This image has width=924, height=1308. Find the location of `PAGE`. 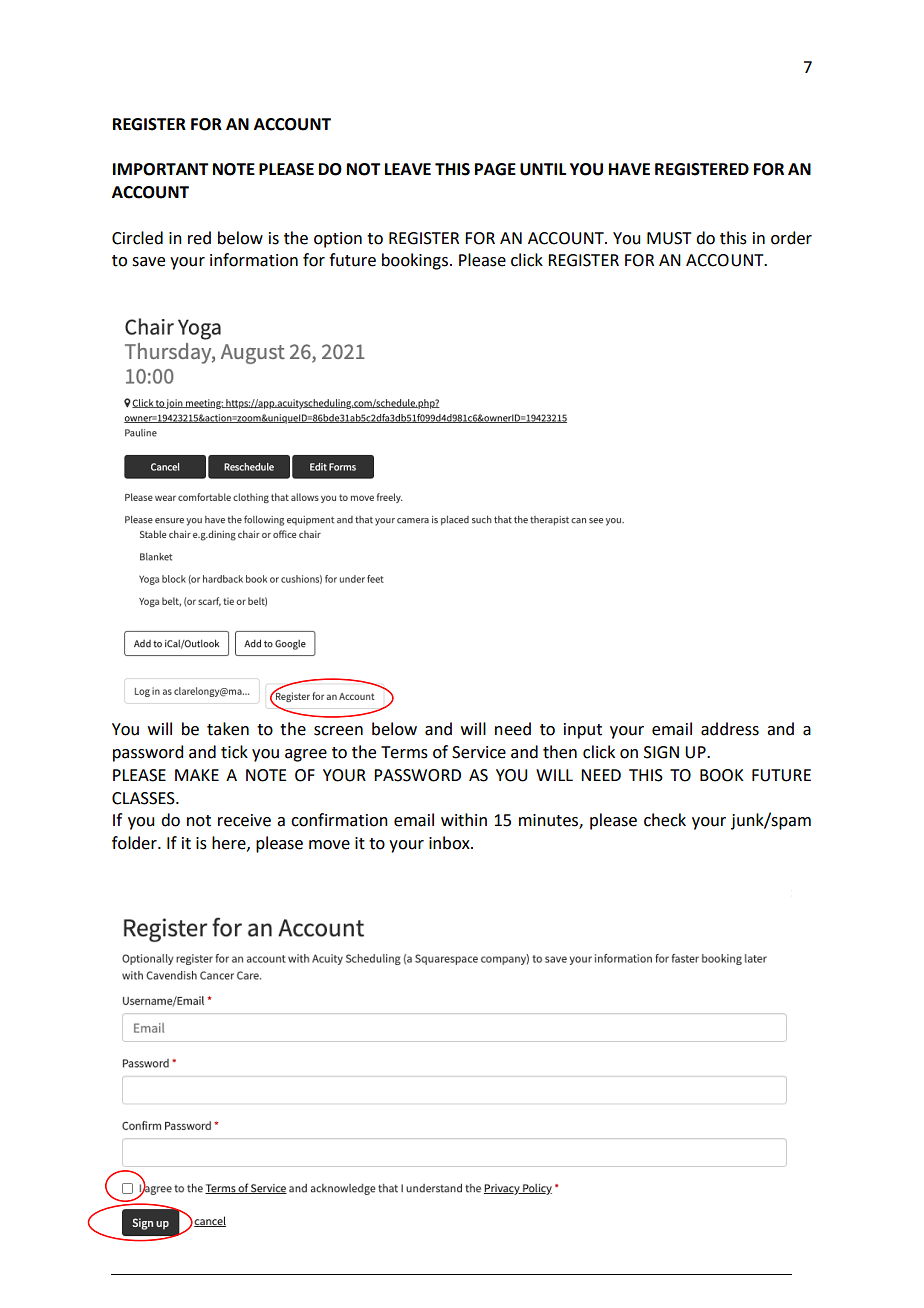

PAGE is located at coordinates (495, 169).
